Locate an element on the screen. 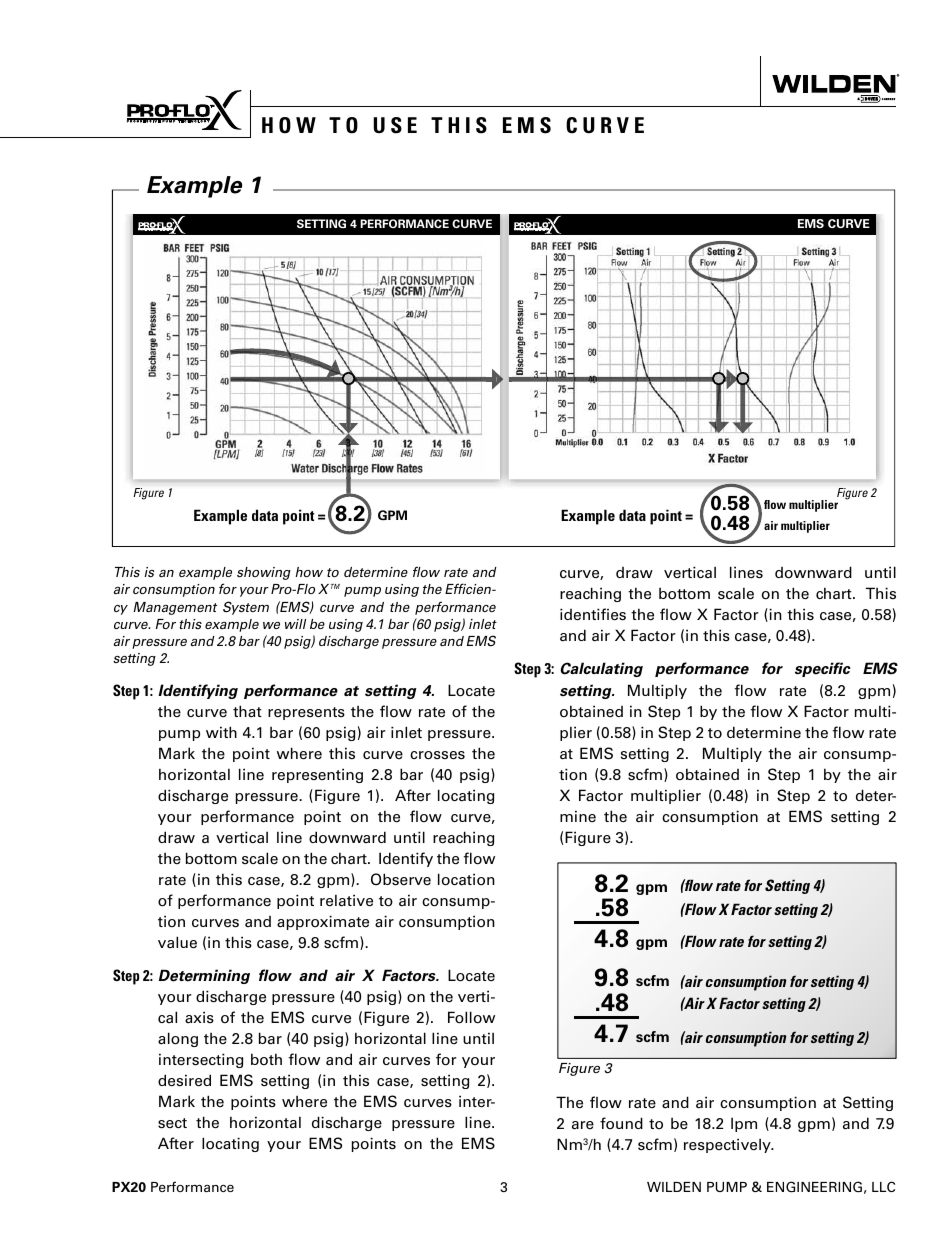 The height and width of the screenshot is (1233, 952). specific is located at coordinates (823, 669).
